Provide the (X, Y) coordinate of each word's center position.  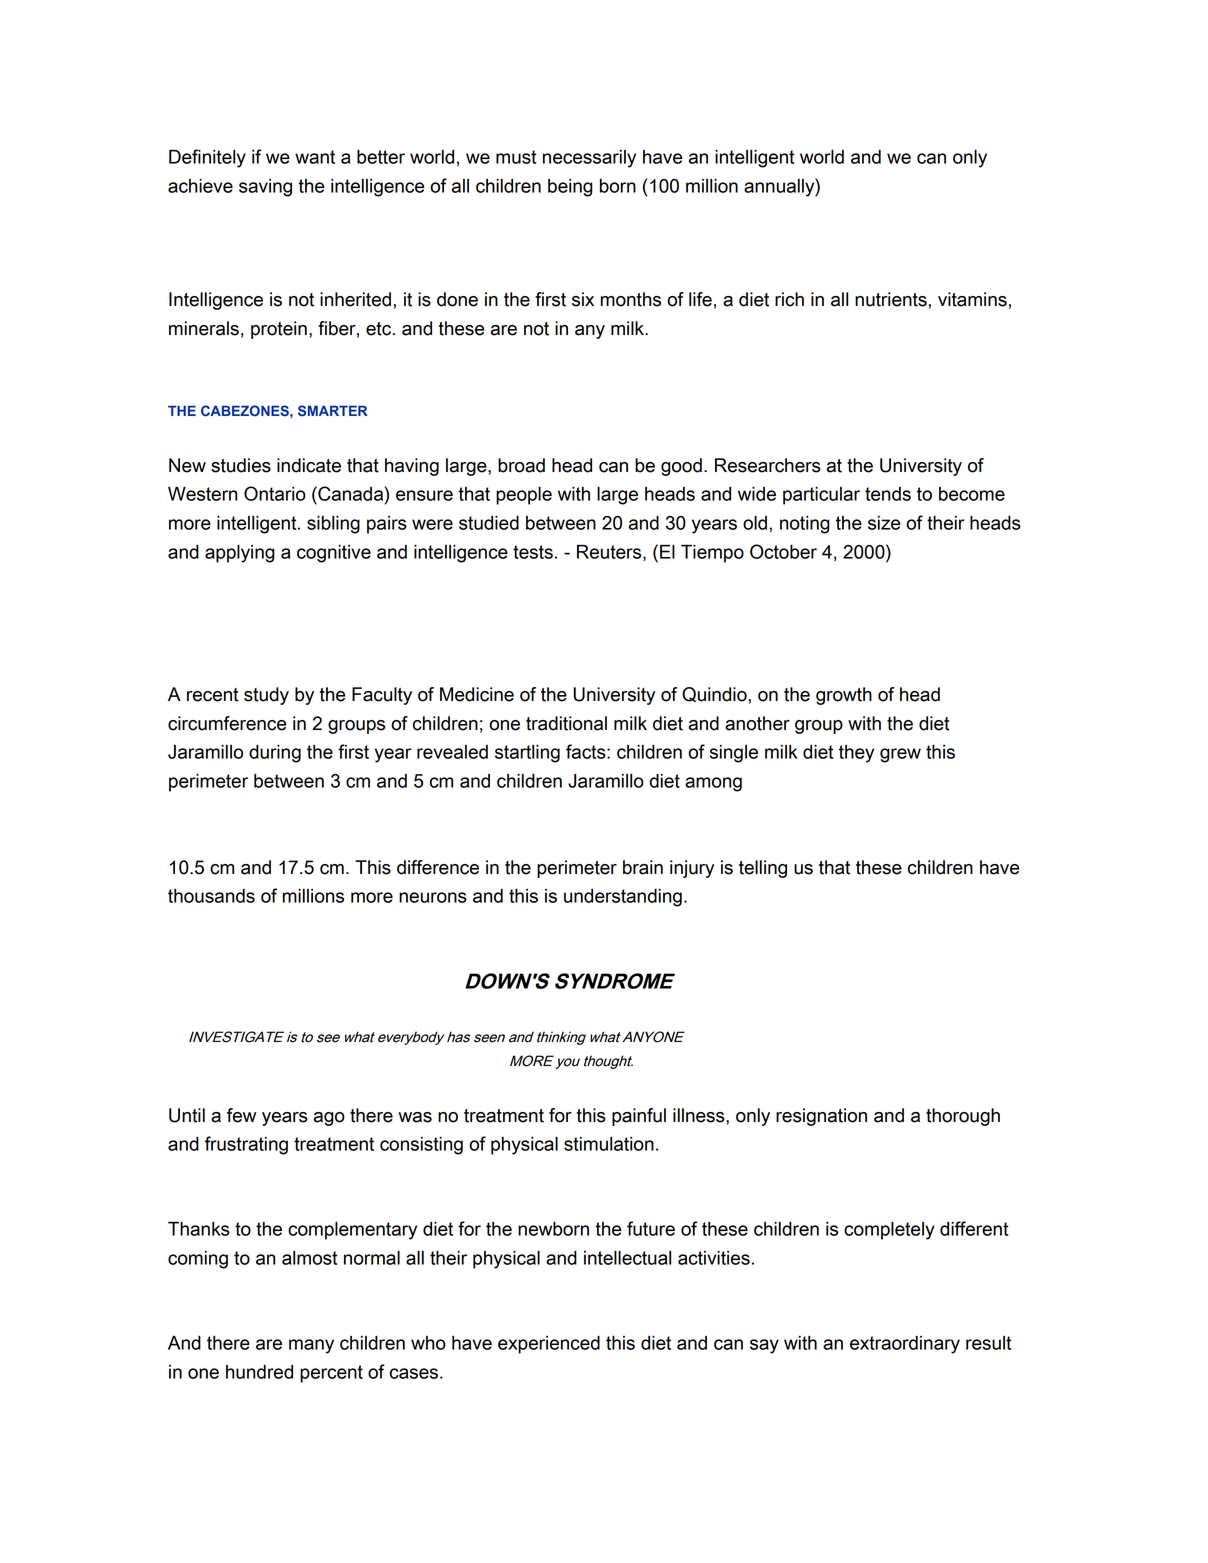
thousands (211, 896)
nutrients (891, 299)
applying (240, 554)
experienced (549, 1345)
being (570, 188)
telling (763, 869)
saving (265, 188)
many (311, 1346)
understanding (623, 898)
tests (533, 552)
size (884, 523)
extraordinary (905, 1345)
